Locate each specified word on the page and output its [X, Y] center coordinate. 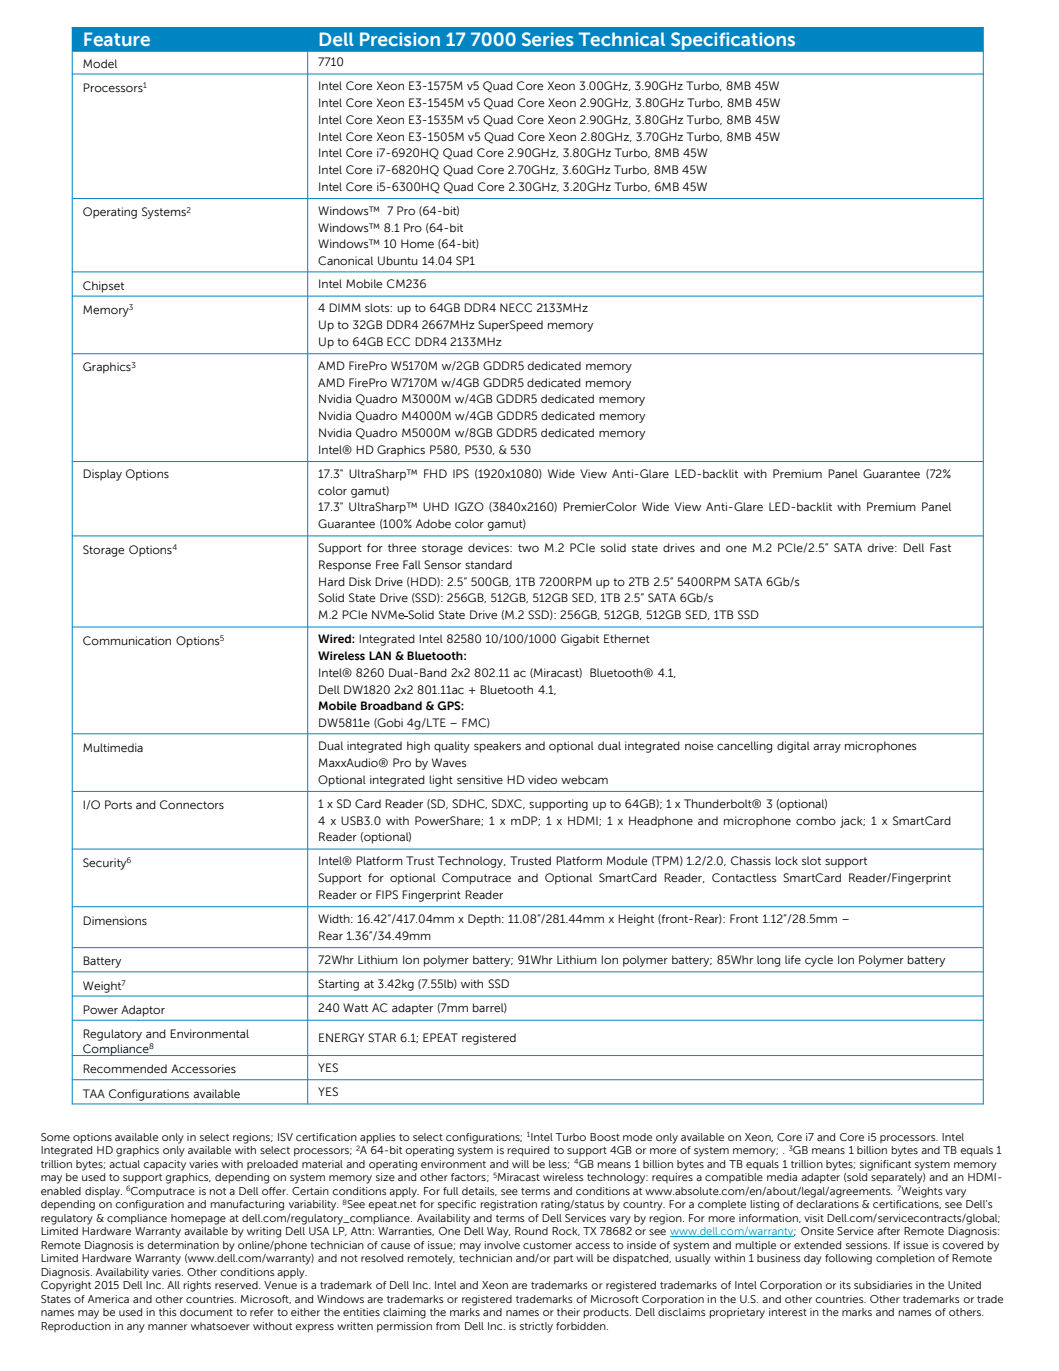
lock [786, 860]
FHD [435, 473]
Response [345, 566]
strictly [536, 1327]
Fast [940, 547]
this [168, 1312]
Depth [485, 920]
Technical [622, 39]
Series [548, 39]
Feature [117, 39]
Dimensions [115, 920]
